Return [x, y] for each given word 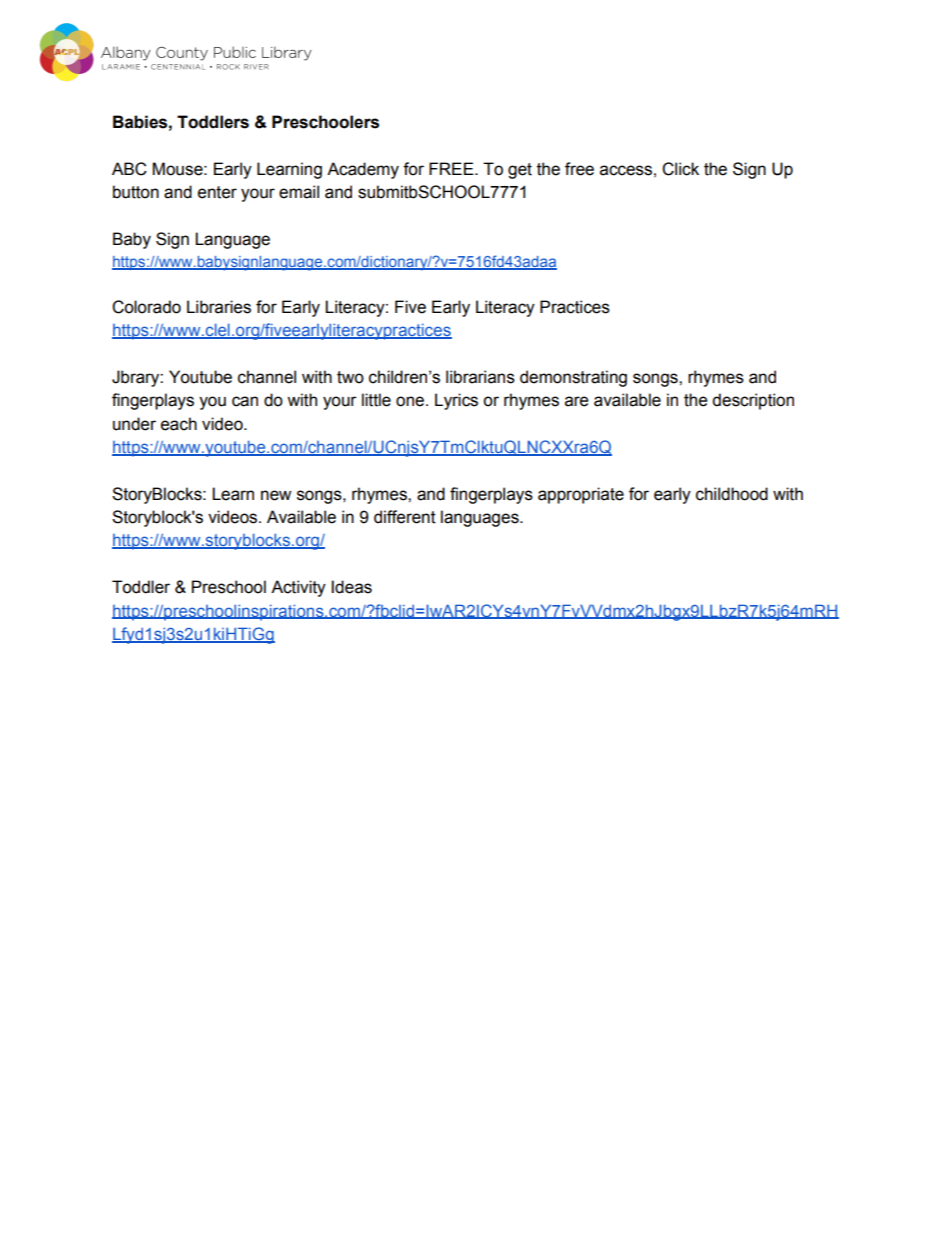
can [245, 401]
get [520, 171]
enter [217, 192]
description [753, 401]
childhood [732, 494]
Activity [298, 588]
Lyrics [456, 401]
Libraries [219, 307]
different [405, 517]
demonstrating [573, 378]
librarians [480, 377]
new [276, 495]
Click [680, 169]
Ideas [352, 587]
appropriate [581, 495]
